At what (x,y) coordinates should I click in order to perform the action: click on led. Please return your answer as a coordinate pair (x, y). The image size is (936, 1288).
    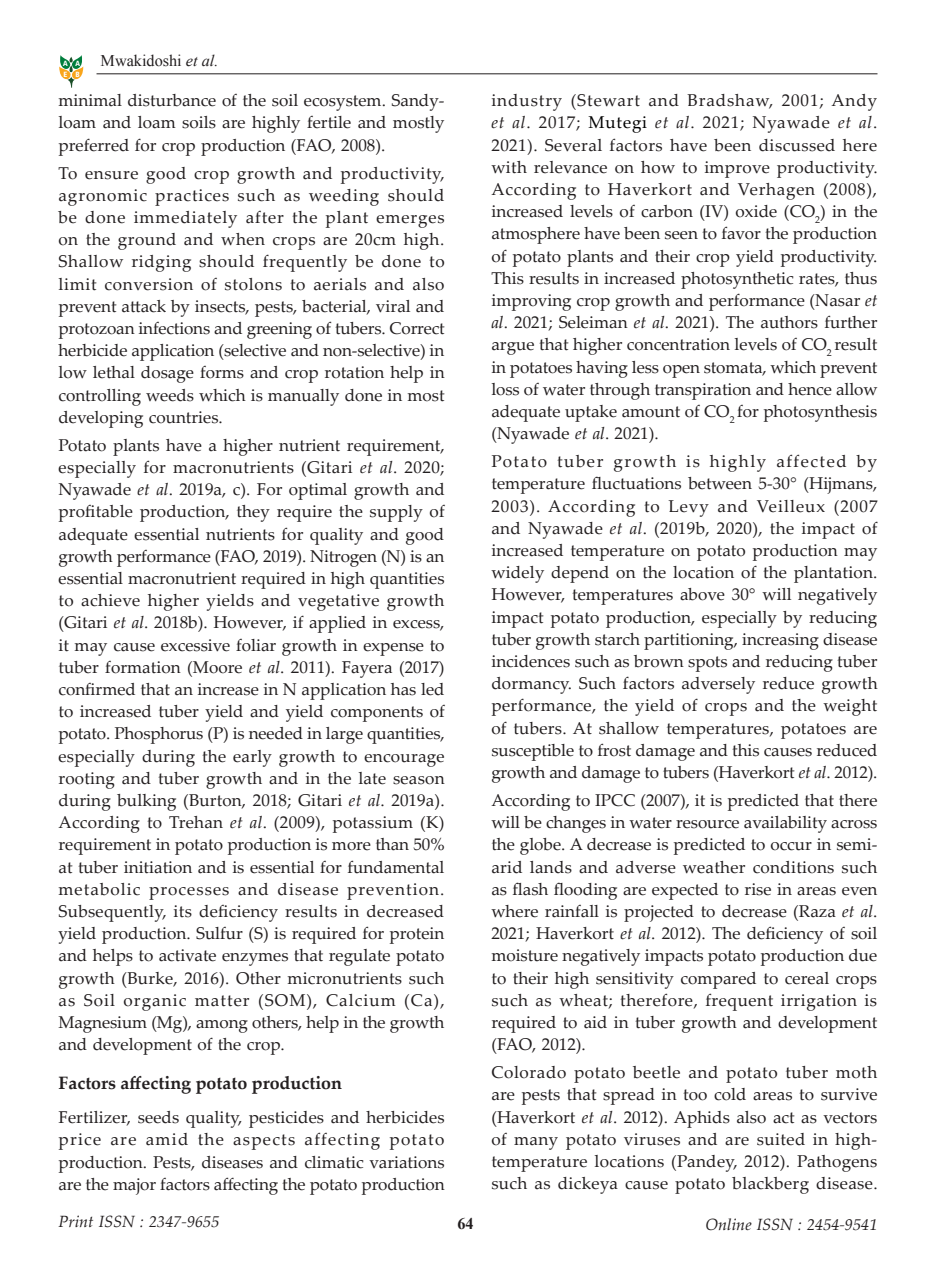
    Looking at the image, I should click on (432, 689).
